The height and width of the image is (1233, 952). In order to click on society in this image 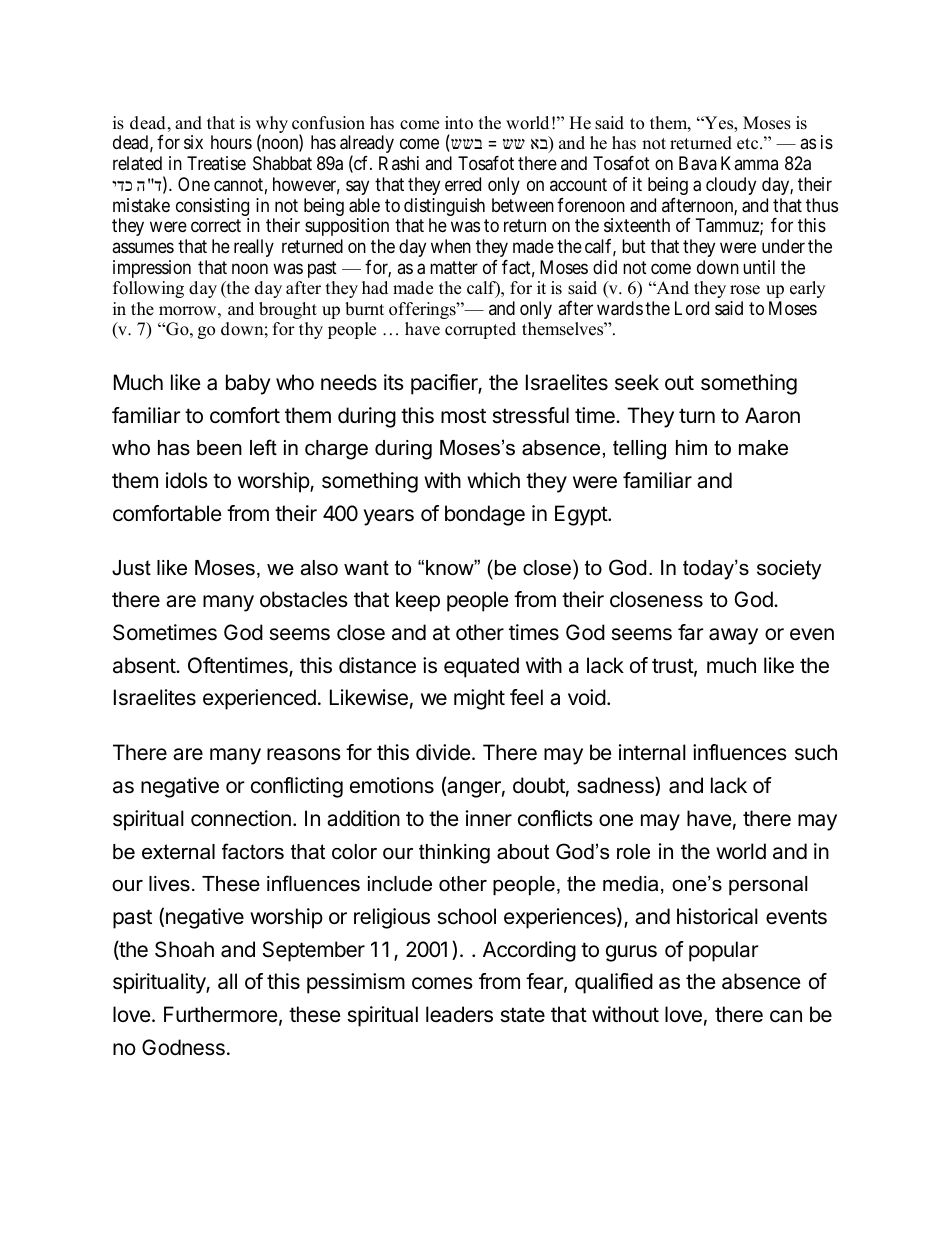, I will do `click(789, 570)`.
